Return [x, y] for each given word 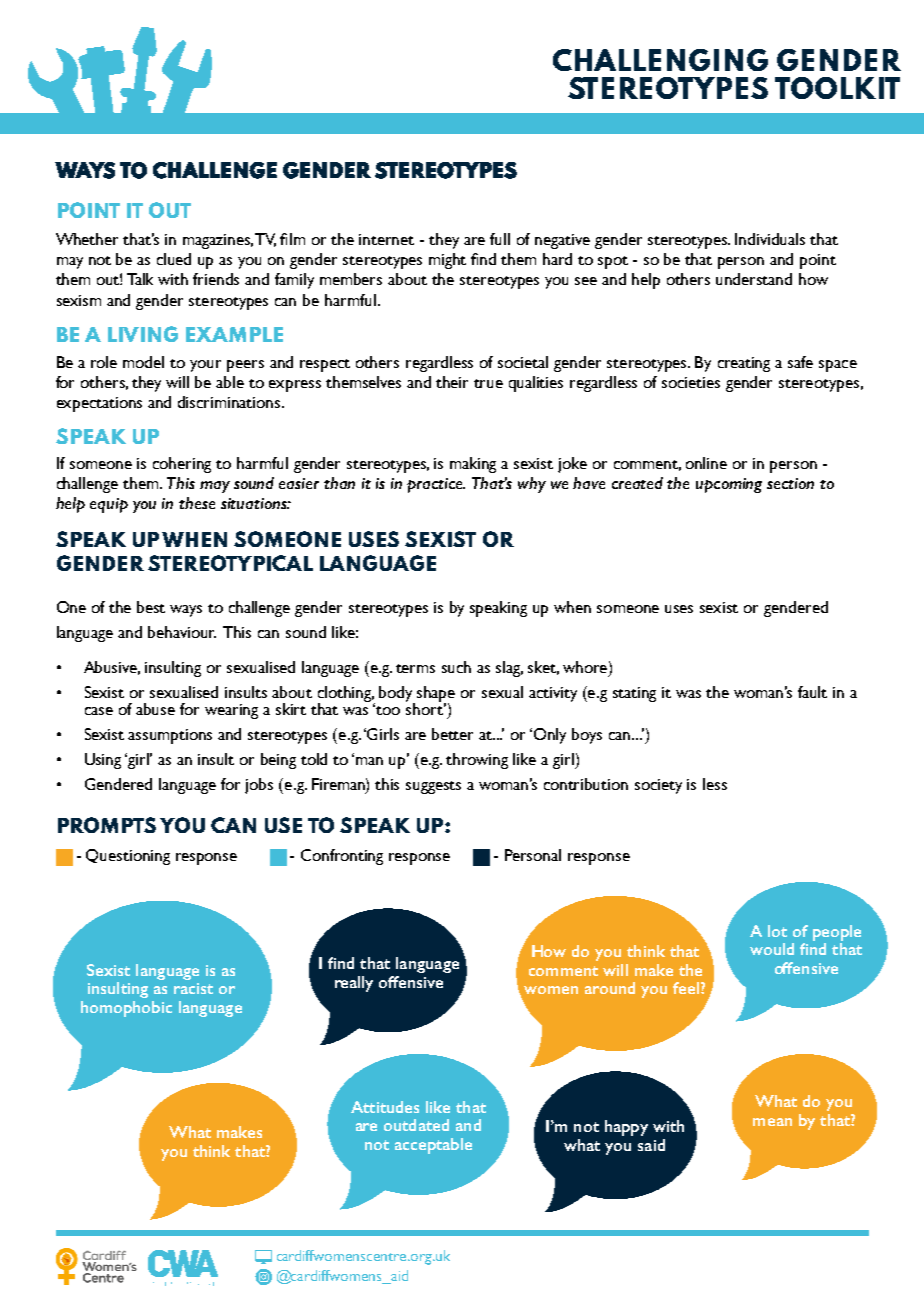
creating [744, 364]
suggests [433, 787]
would [772, 949]
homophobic [126, 1009]
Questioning [128, 857]
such [456, 667]
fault [812, 692]
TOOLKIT [837, 88]
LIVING [143, 334]
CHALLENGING [660, 60]
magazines [218, 241]
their [452, 382]
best [151, 607]
